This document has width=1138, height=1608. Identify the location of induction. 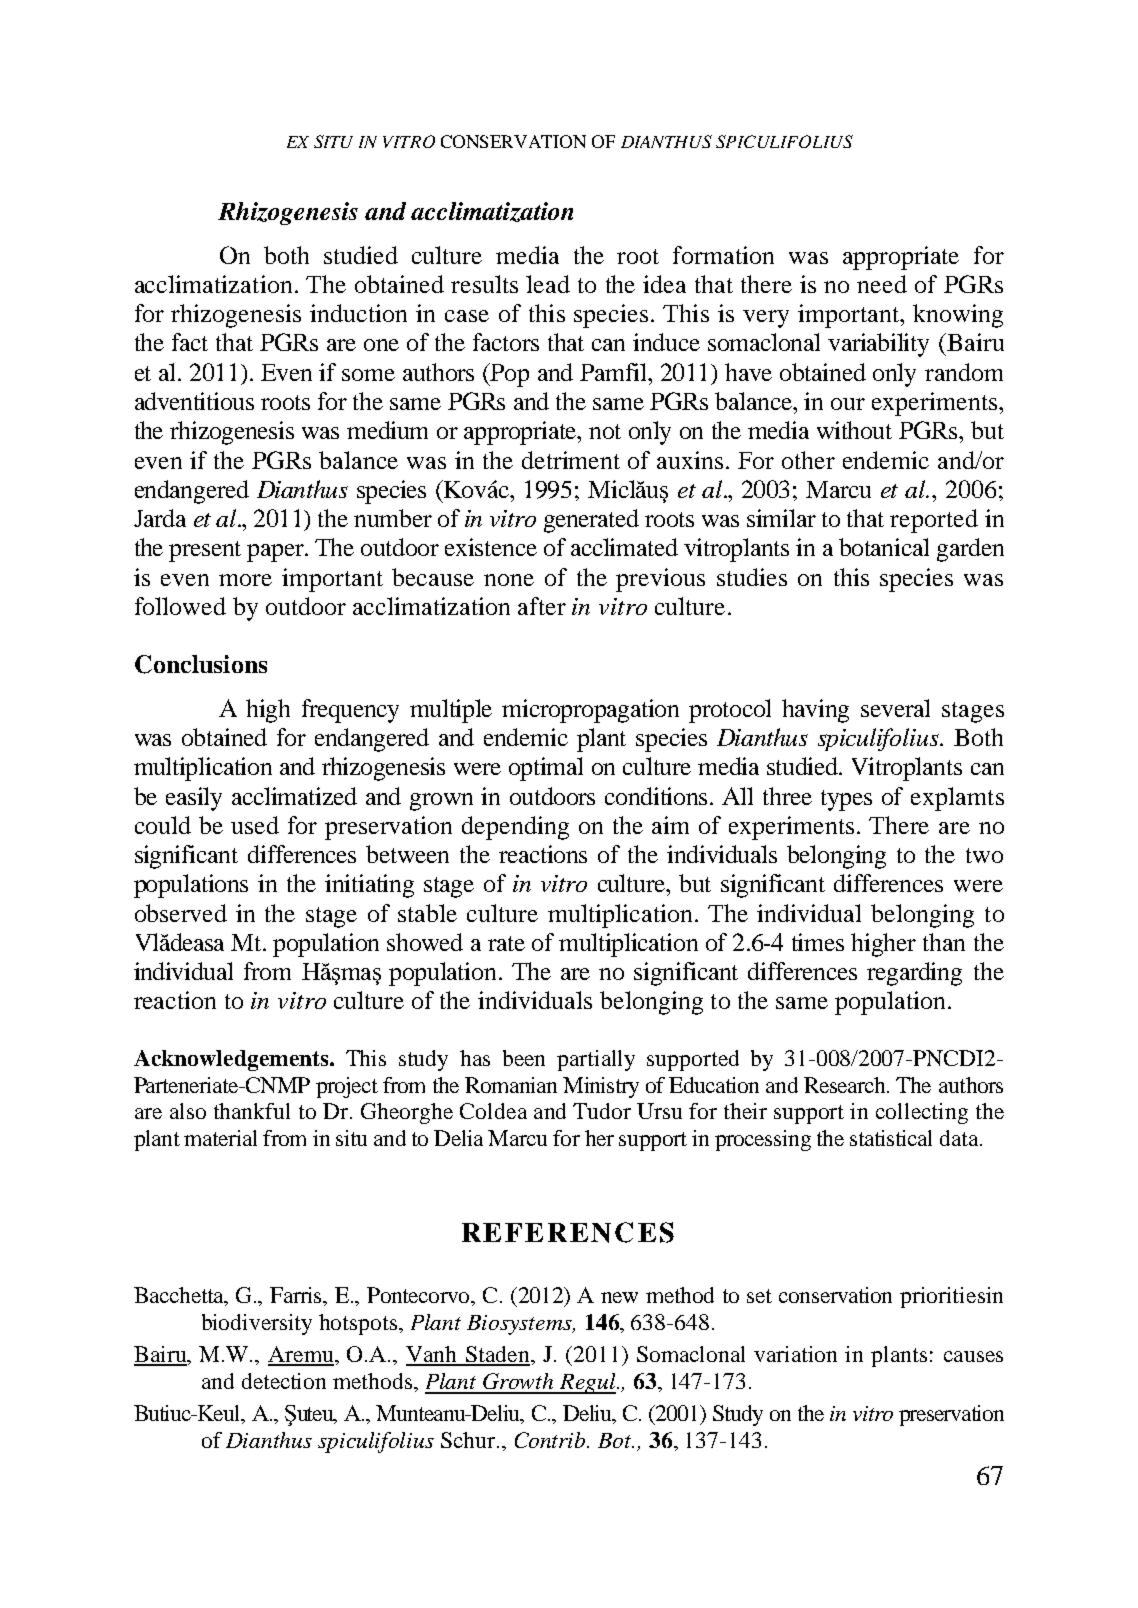
(358, 313).
